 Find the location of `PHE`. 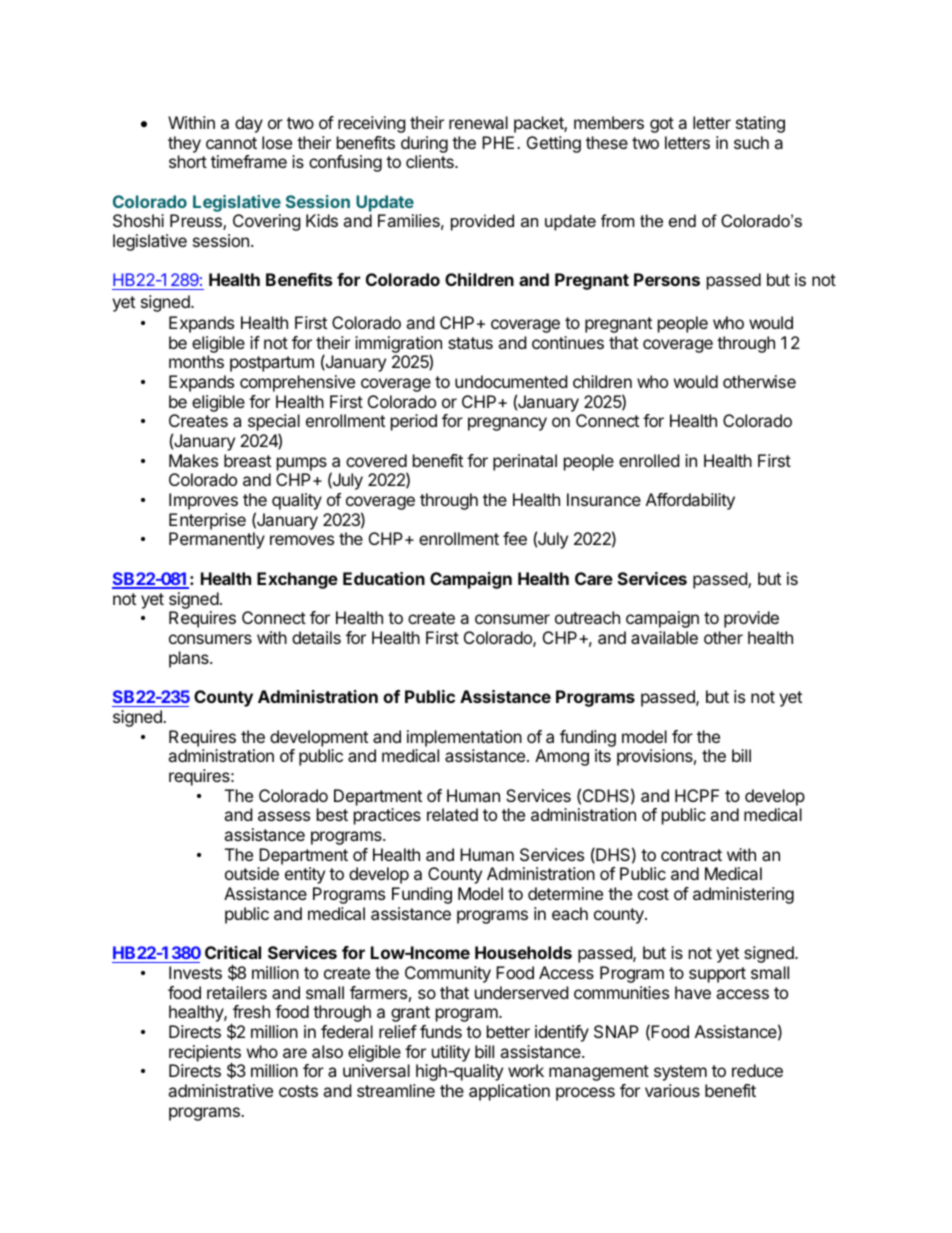

PHE is located at coordinates (498, 142).
